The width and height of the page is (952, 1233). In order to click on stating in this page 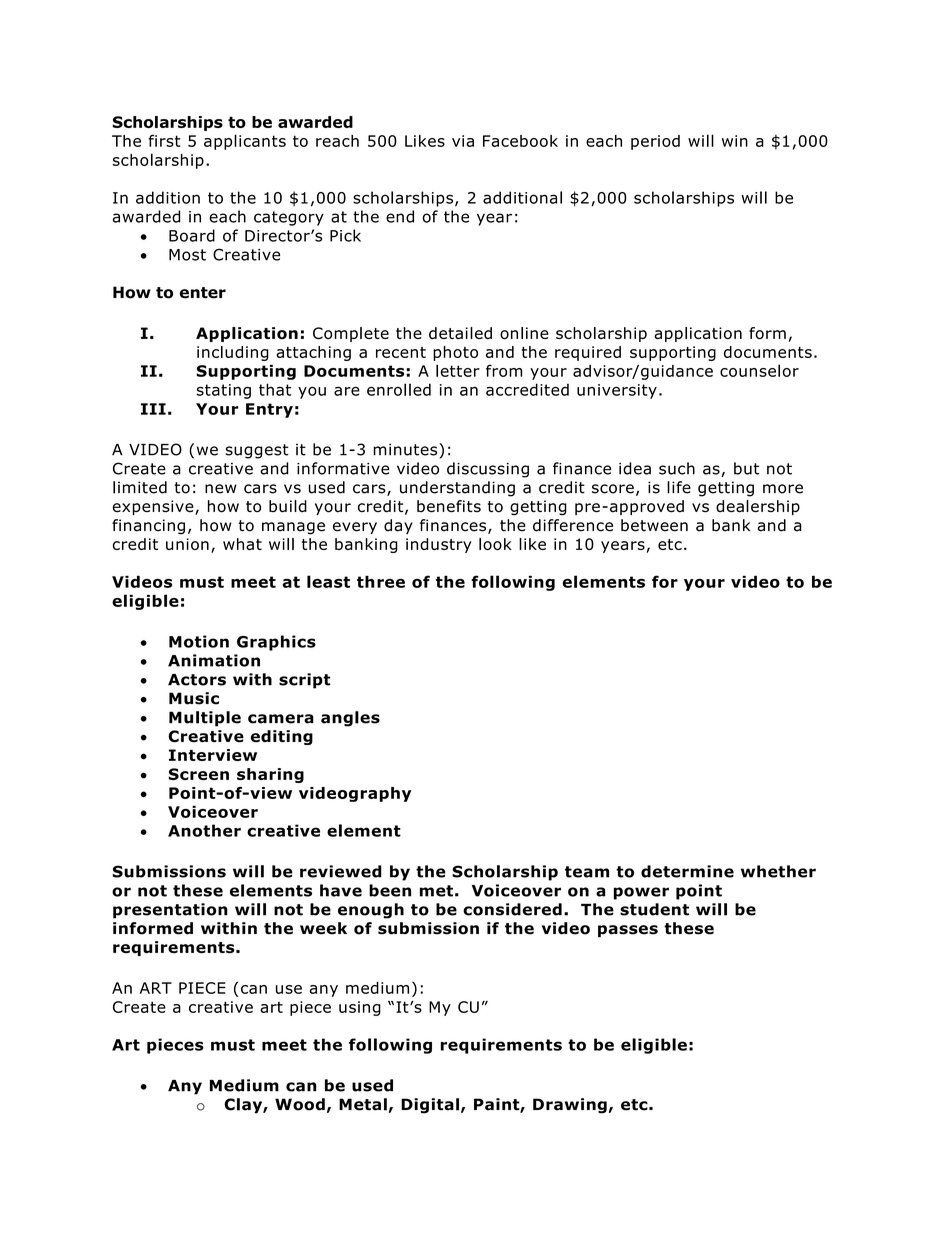, I will do `click(224, 391)`.
